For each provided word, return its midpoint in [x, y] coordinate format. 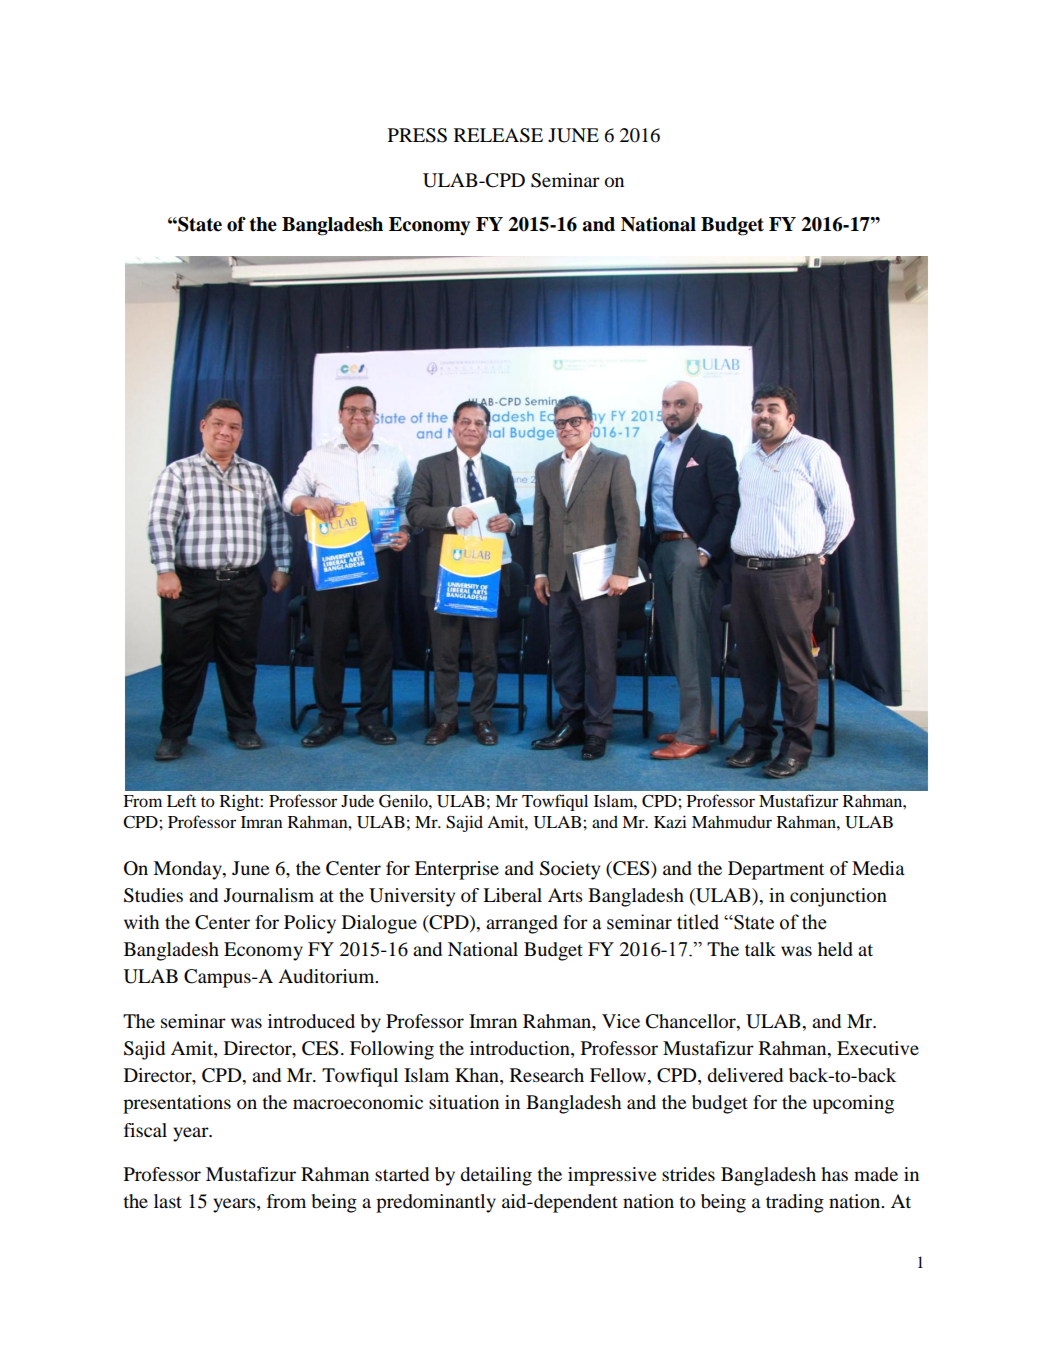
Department [776, 870]
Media [878, 868]
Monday [188, 870]
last [168, 1201]
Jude [357, 801]
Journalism [269, 895]
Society [570, 870]
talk [760, 949]
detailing [496, 1176]
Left [181, 800]
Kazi [670, 821]
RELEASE [498, 135]
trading [795, 1203]
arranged [522, 924]
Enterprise [457, 870]
